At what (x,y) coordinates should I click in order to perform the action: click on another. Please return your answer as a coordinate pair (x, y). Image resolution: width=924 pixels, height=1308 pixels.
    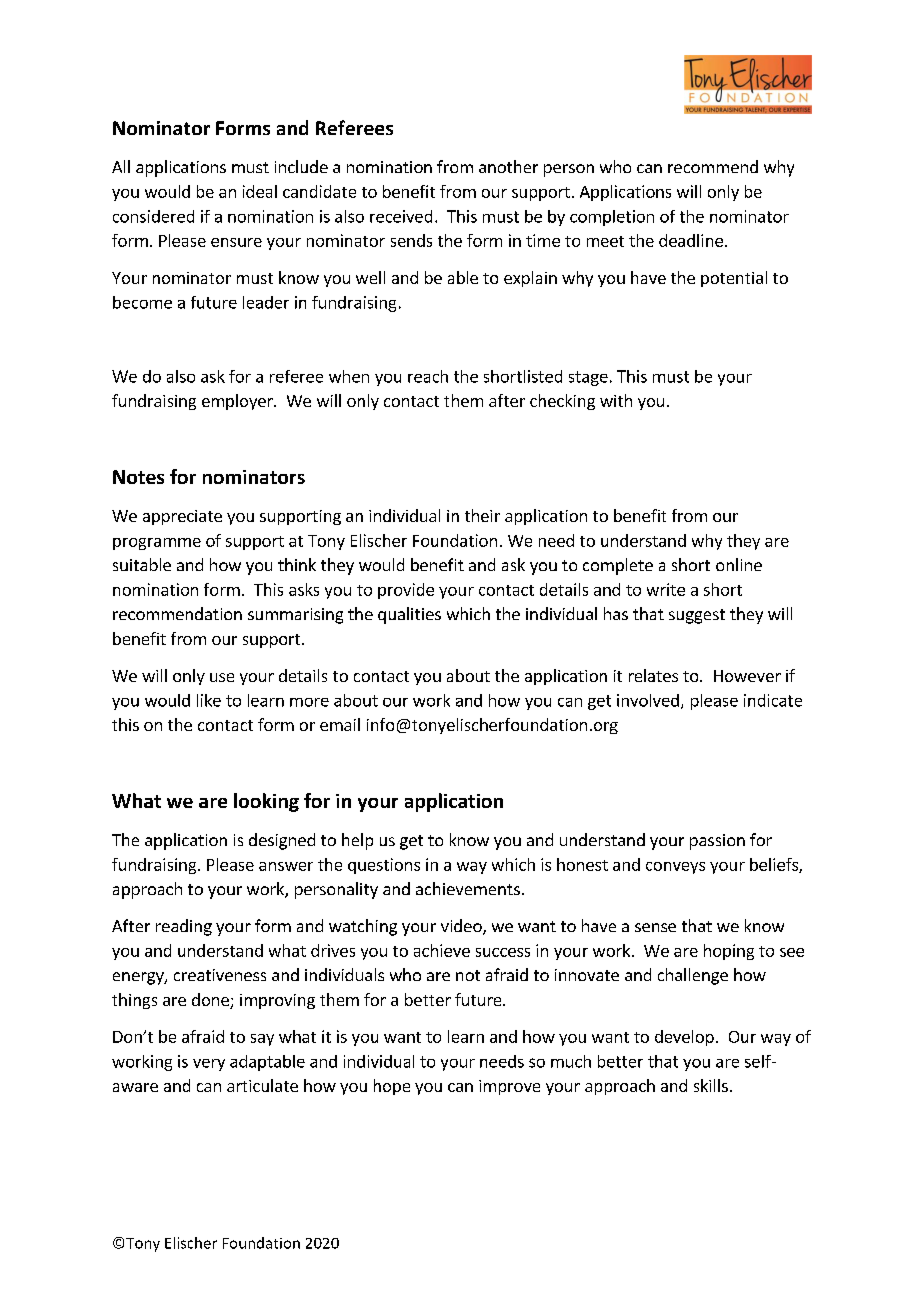
    Looking at the image, I should click on (508, 166).
